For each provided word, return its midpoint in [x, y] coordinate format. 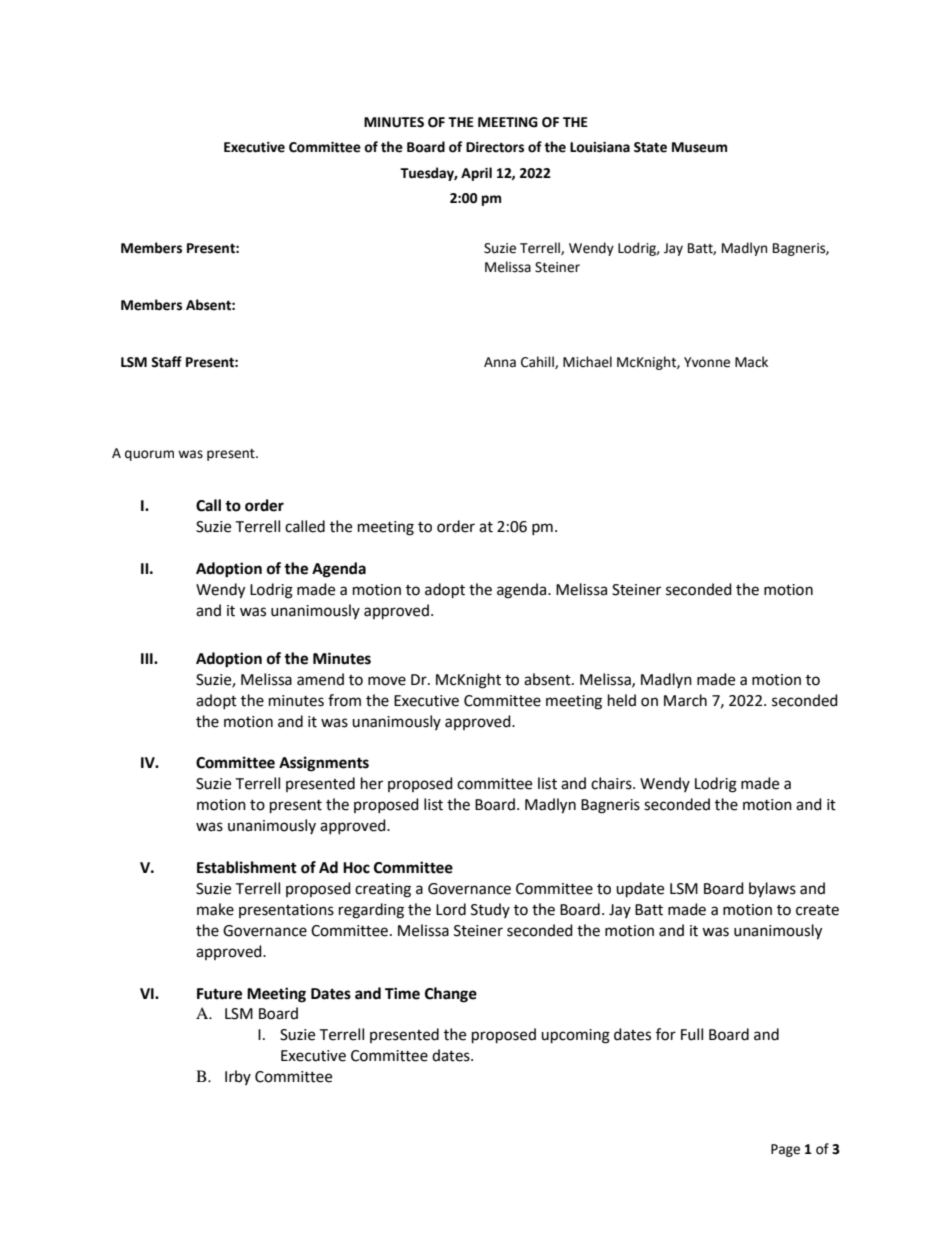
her [372, 783]
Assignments [324, 764]
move [387, 681]
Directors [495, 147]
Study [490, 910]
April [476, 174]
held [622, 700]
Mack [751, 362]
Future [219, 994]
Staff [166, 362]
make [215, 909]
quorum [149, 455]
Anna [500, 362]
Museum [699, 147]
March [685, 700]
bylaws [772, 889]
